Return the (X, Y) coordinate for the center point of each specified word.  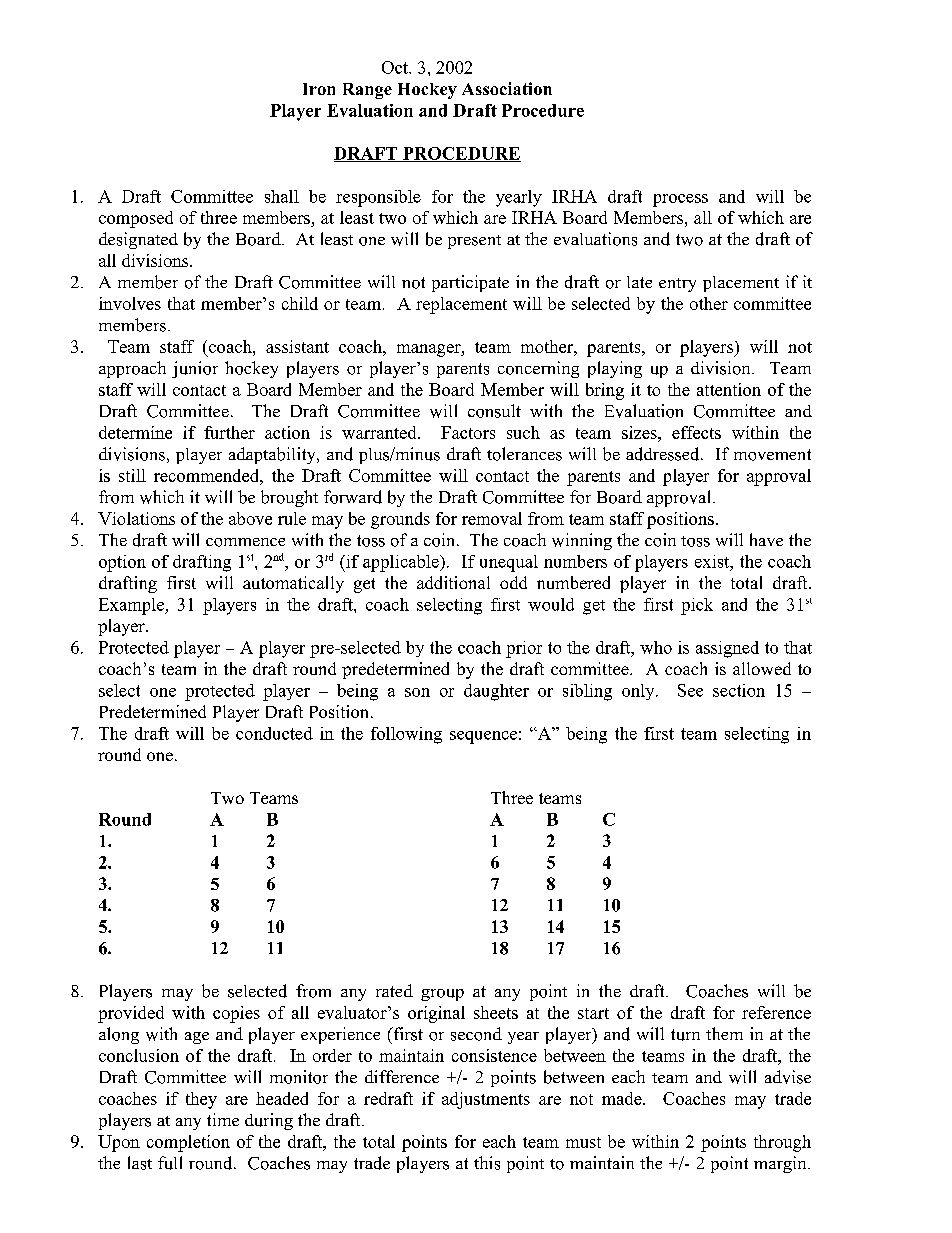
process (680, 200)
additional (453, 582)
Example (132, 606)
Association (507, 88)
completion (188, 1143)
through (782, 1143)
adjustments (486, 1100)
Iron (319, 89)
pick (697, 606)
